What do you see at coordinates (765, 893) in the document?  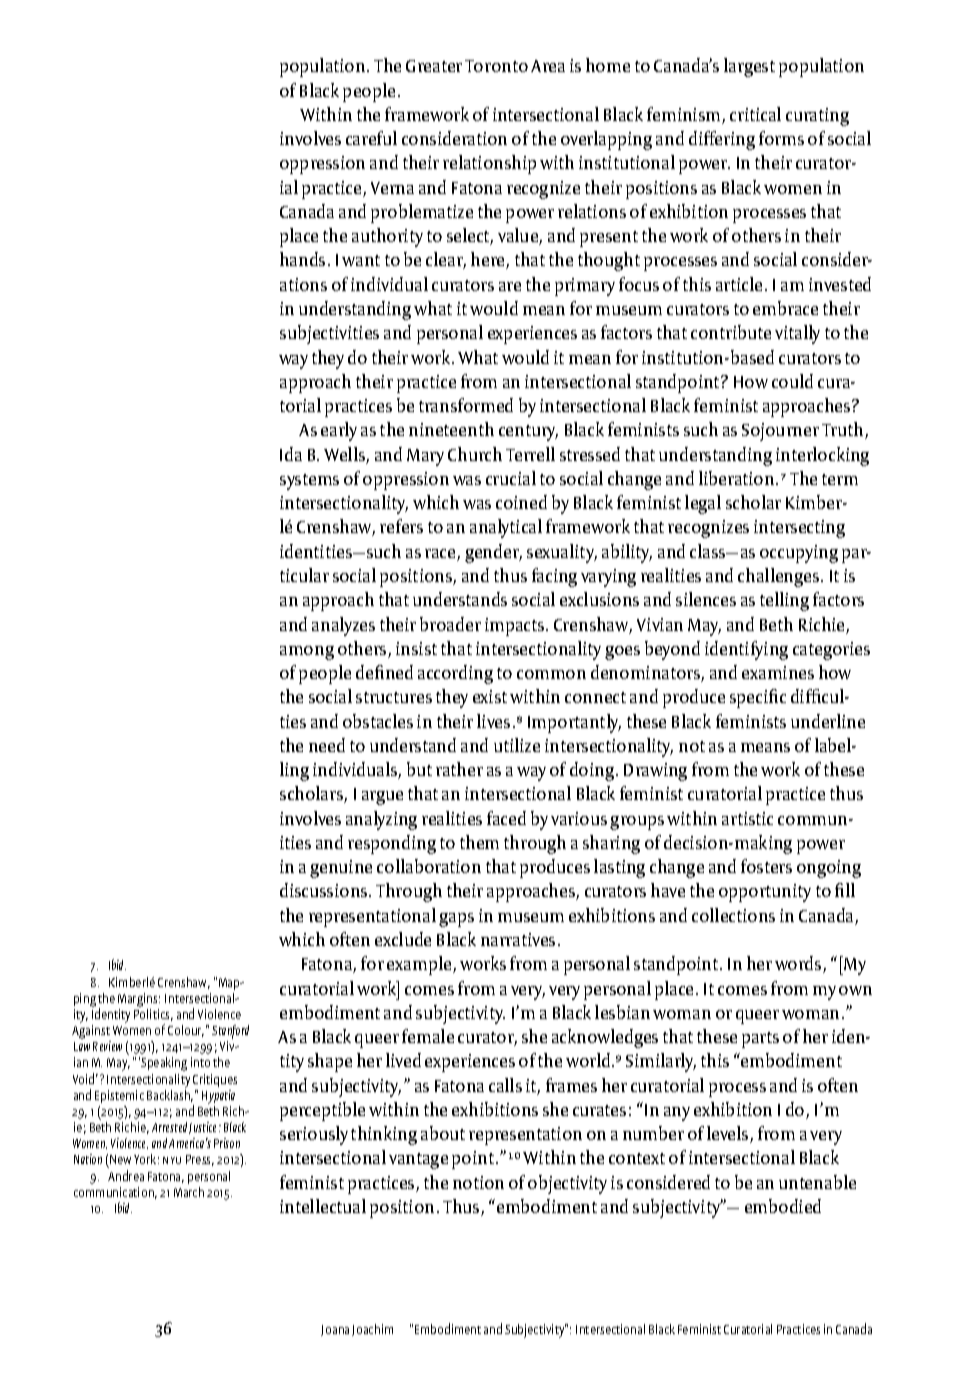 I see `opportunity` at bounding box center [765, 893].
